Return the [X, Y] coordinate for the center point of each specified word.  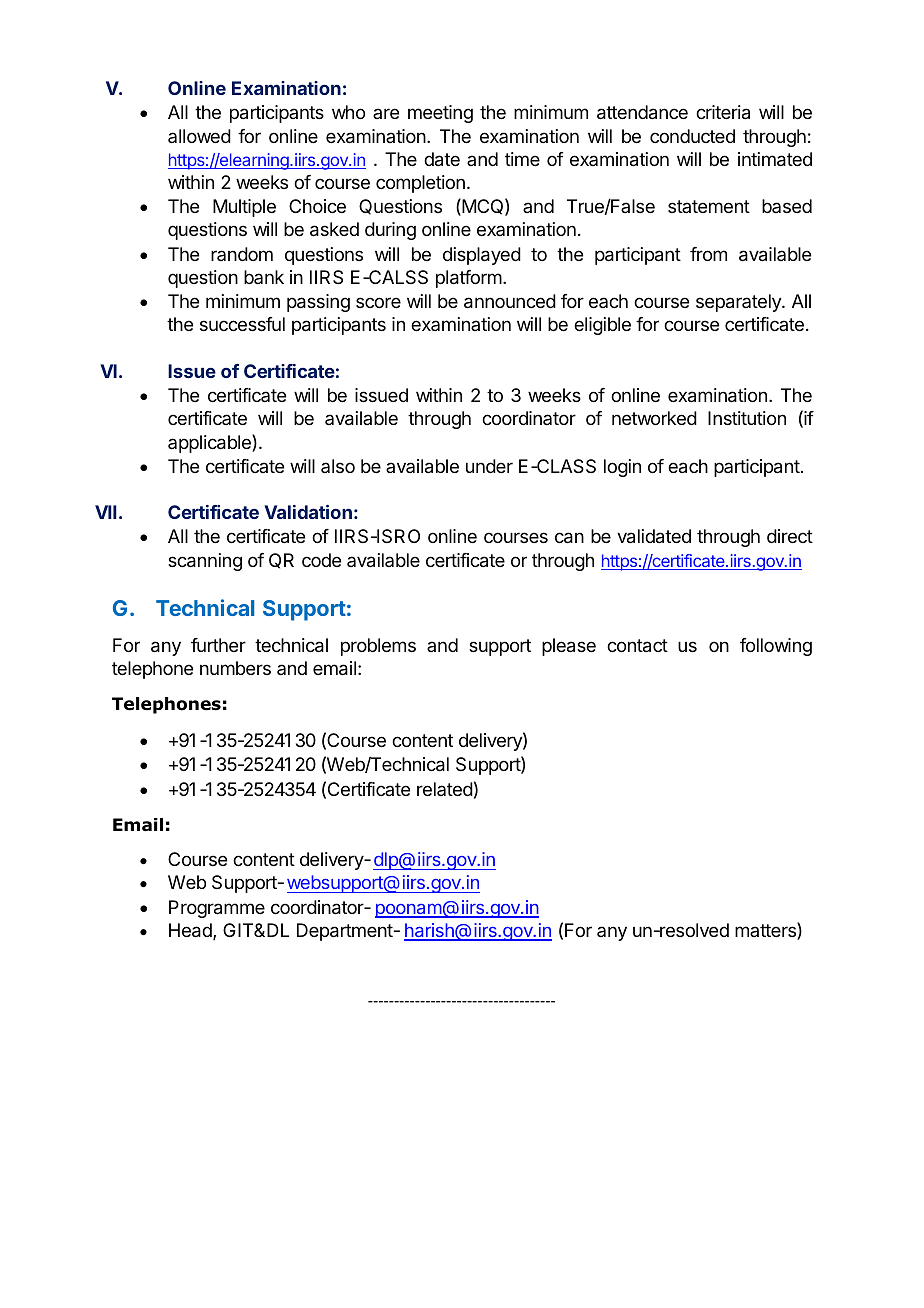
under [489, 466]
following [776, 647]
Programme [217, 909]
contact [637, 646]
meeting [440, 114]
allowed [199, 136]
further [218, 645]
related [445, 789]
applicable [210, 443]
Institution [747, 418]
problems [378, 647]
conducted [692, 136]
